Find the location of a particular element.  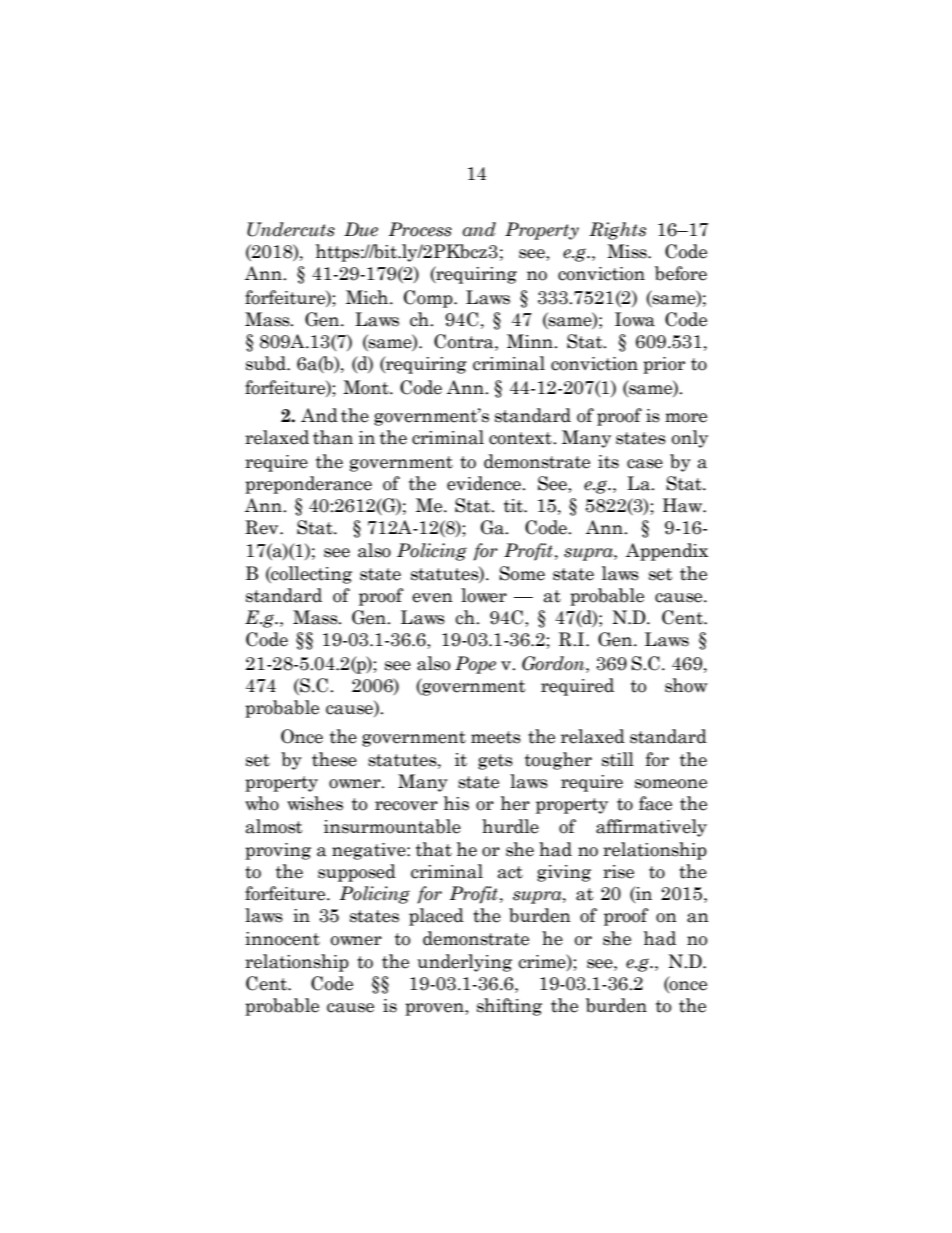

Rev is located at coordinates (263, 527).
